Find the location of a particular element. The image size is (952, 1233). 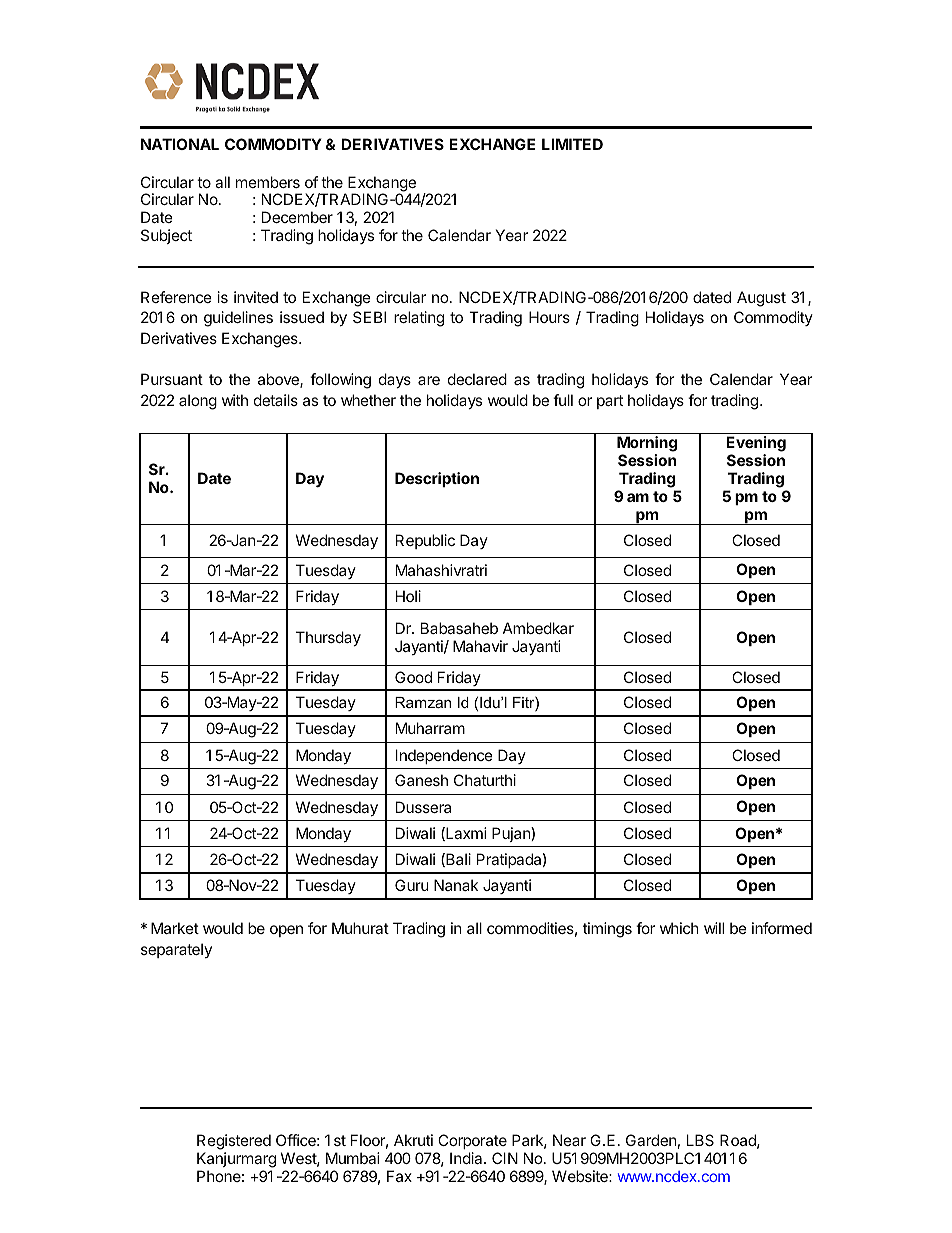

members is located at coordinates (268, 182).
